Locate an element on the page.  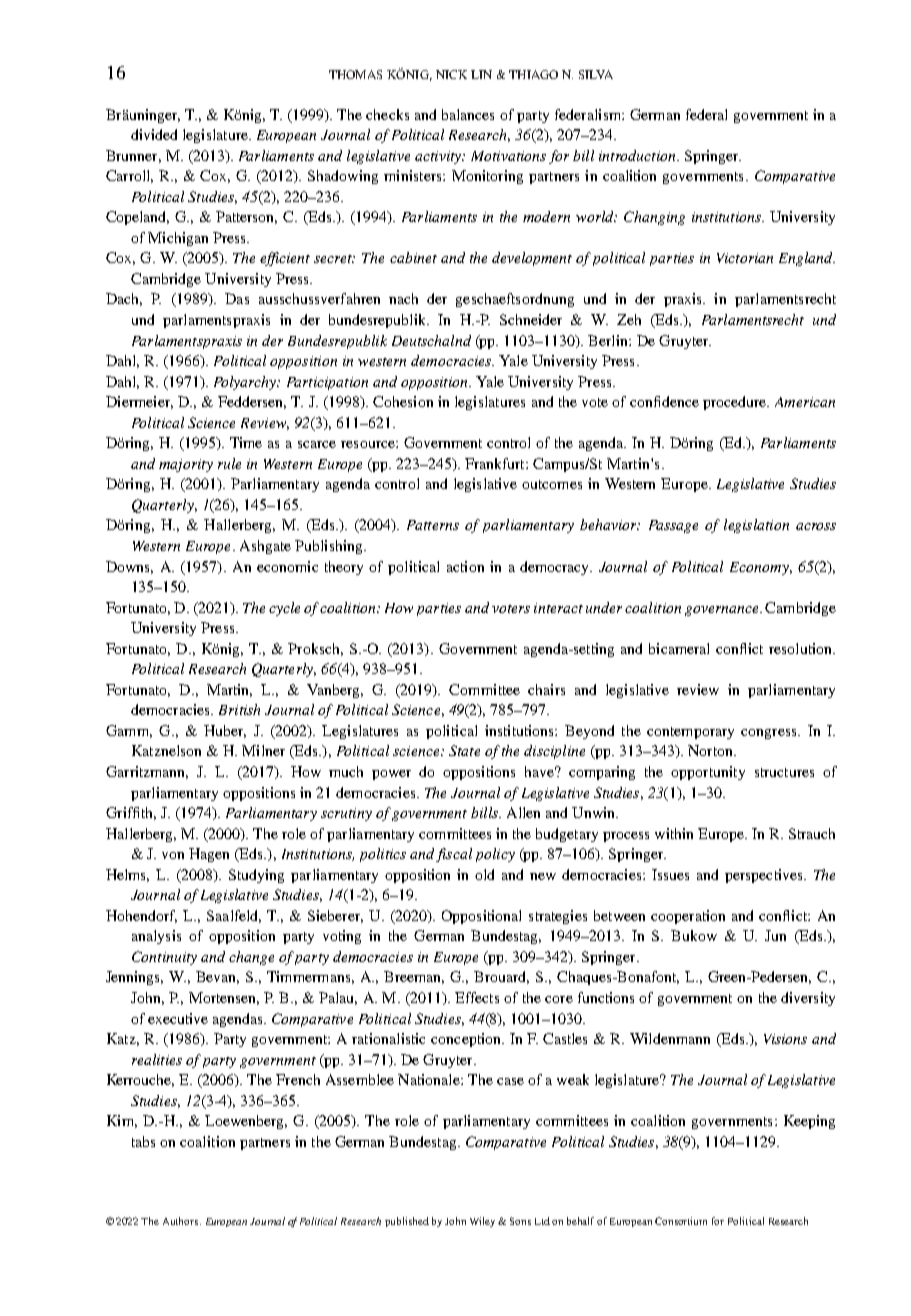
chairs is located at coordinates (546, 689).
